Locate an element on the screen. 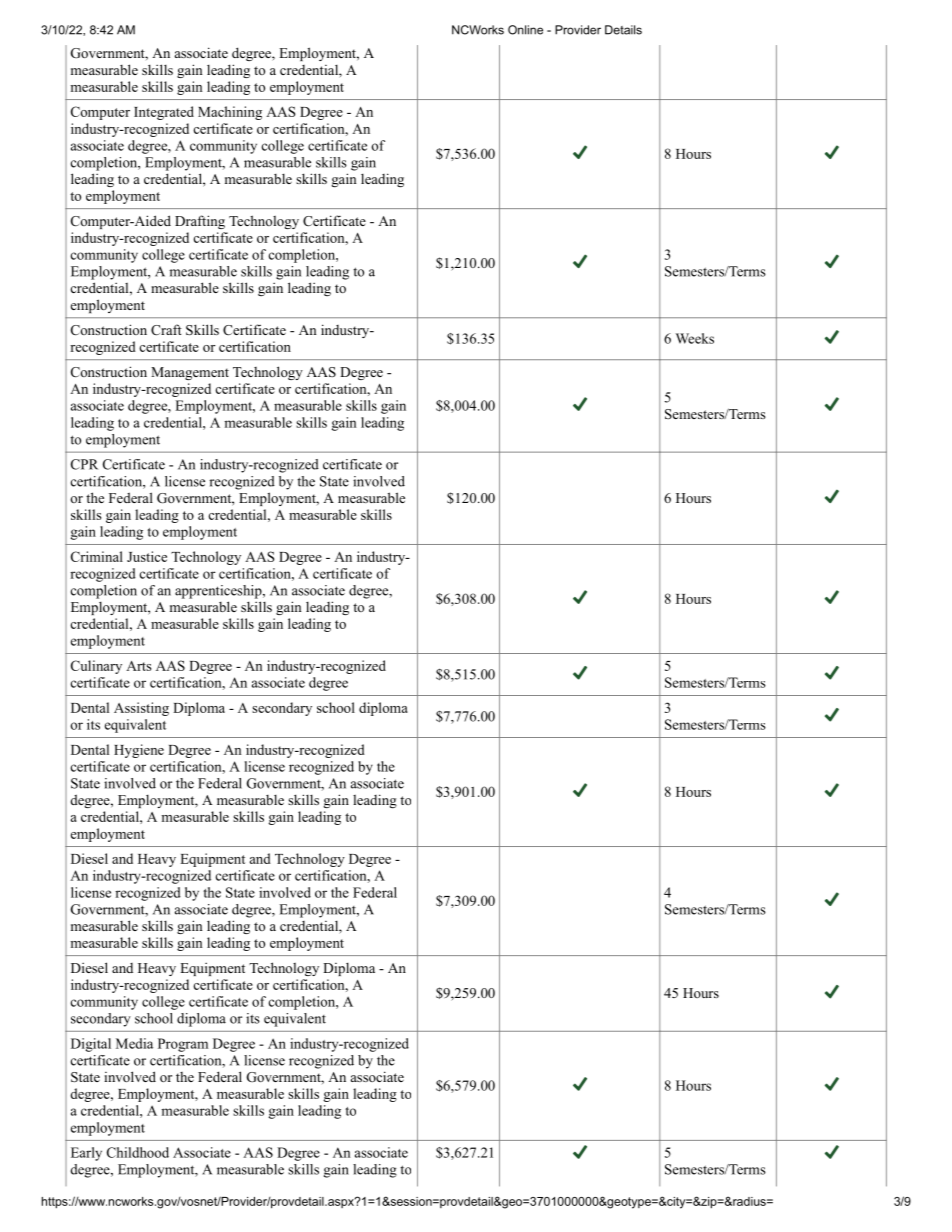 This screenshot has height=1232, width=952. Justice is located at coordinates (147, 556).
